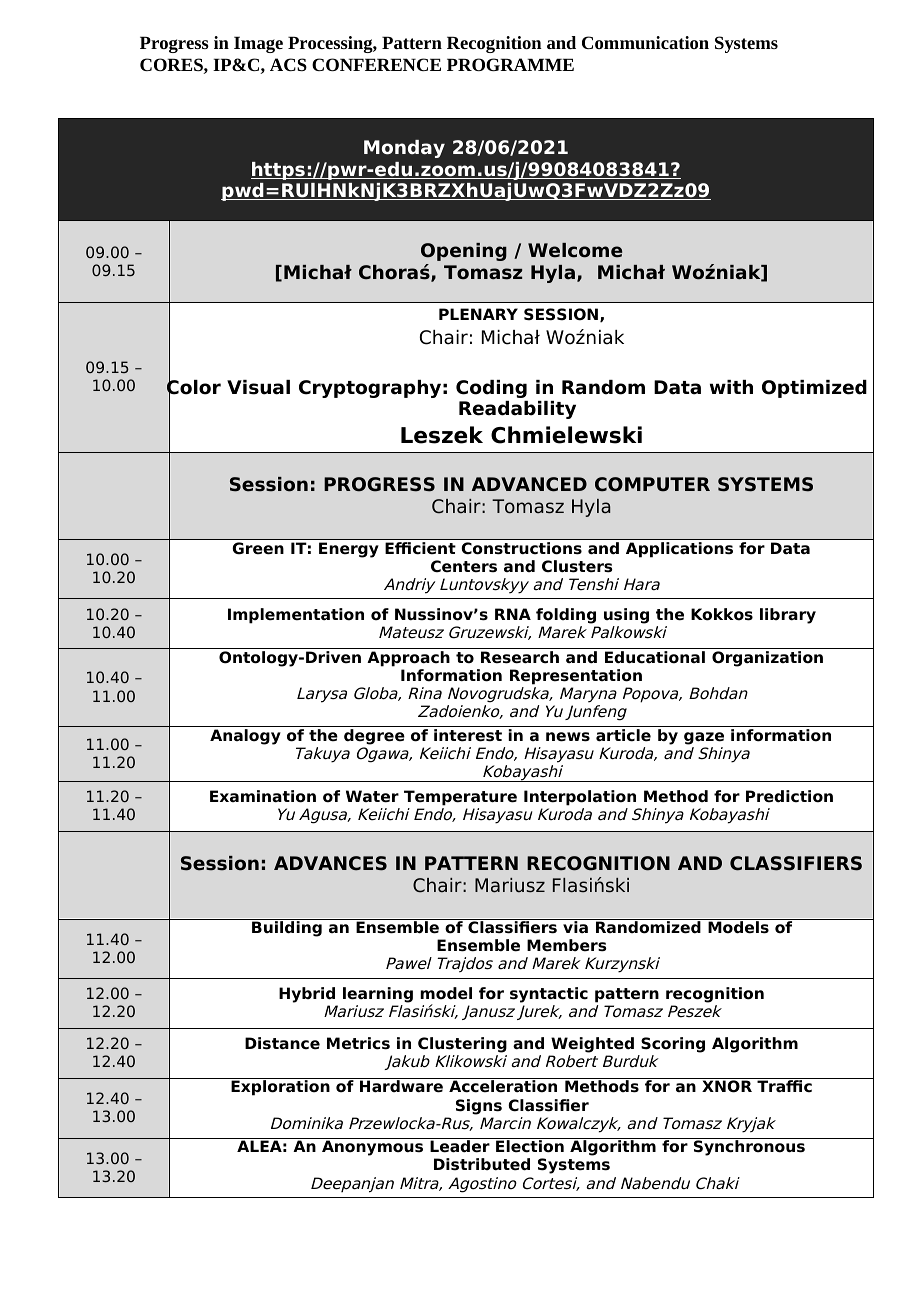 Image resolution: width=924 pixels, height=1308 pixels. I want to click on RNA, so click(513, 614).
